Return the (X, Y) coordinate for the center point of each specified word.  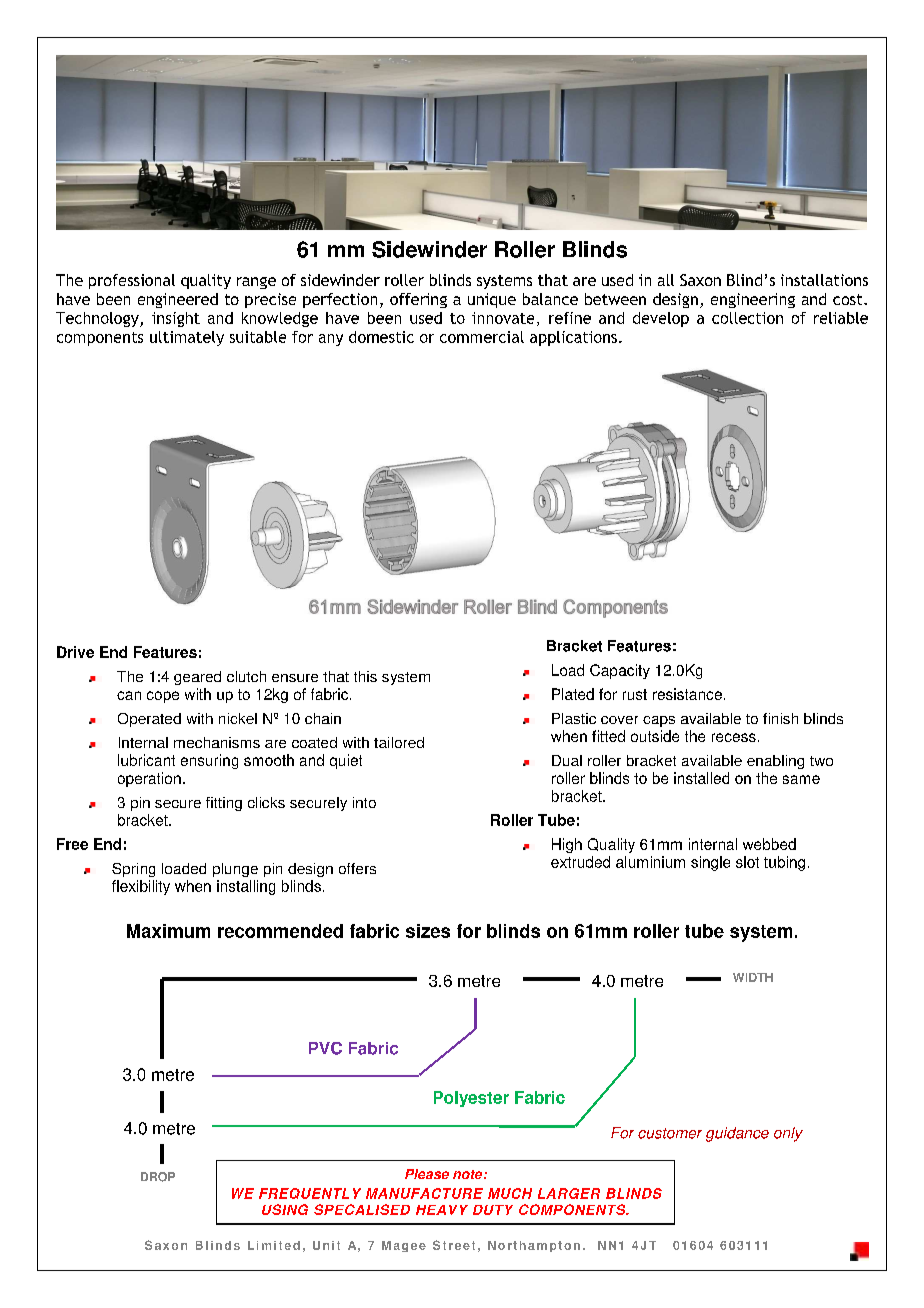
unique (492, 300)
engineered (178, 300)
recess (734, 737)
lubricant (146, 760)
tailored (399, 742)
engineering (753, 300)
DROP (158, 1177)
